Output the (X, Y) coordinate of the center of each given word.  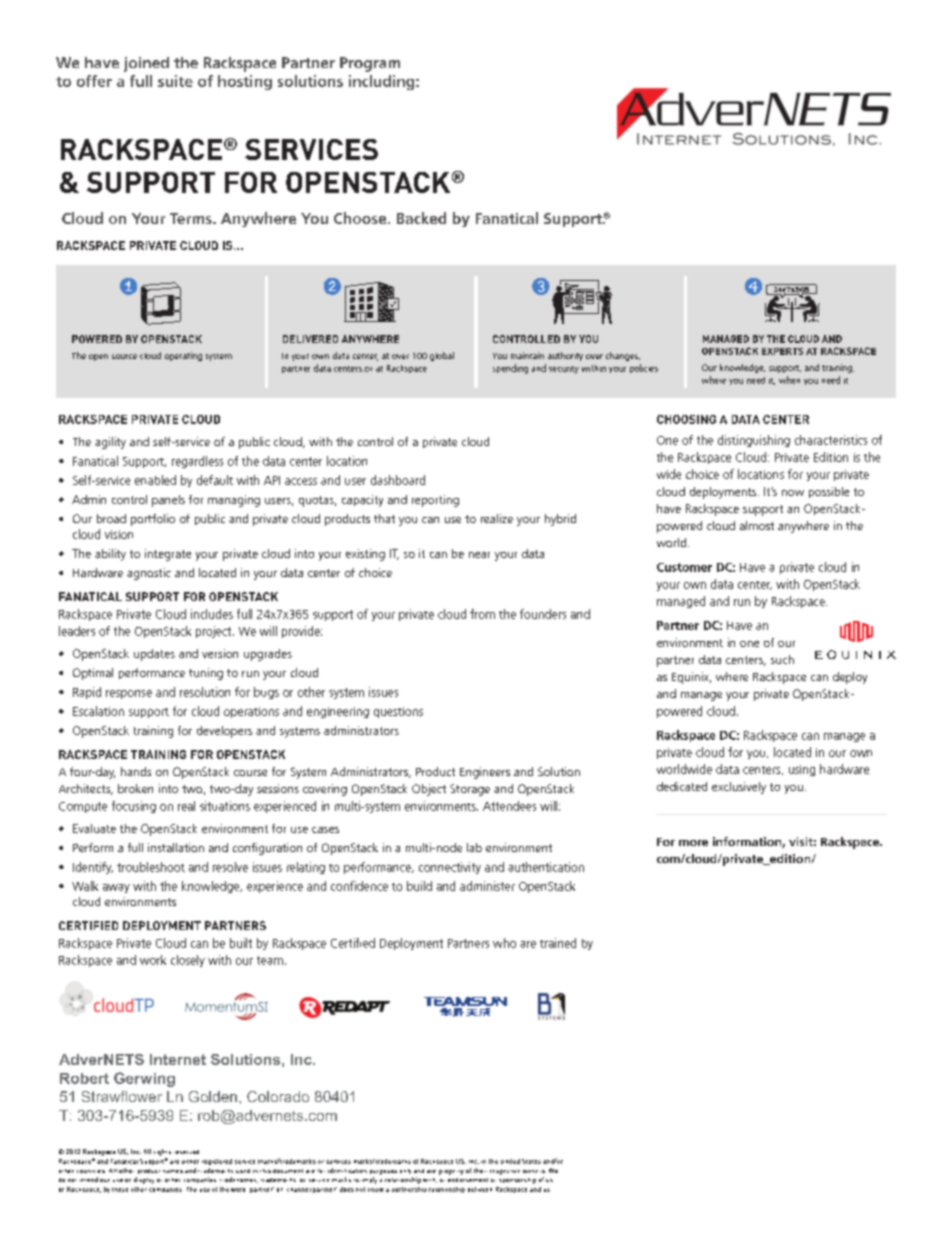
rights (162, 1152)
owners (534, 1171)
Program (370, 64)
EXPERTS (782, 351)
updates (154, 655)
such (782, 659)
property (451, 1172)
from (482, 614)
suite (175, 81)
